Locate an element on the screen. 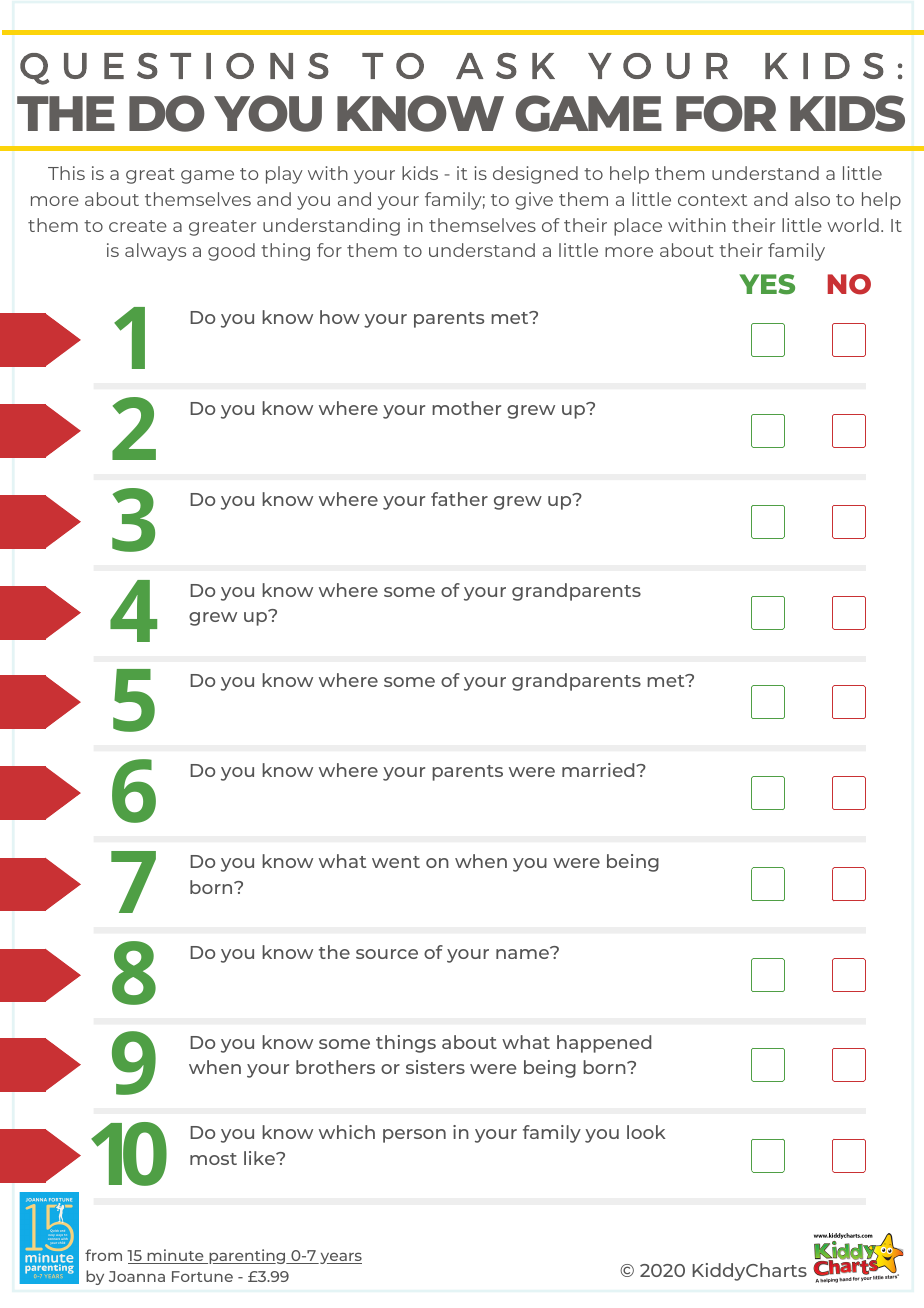  mother is located at coordinates (466, 408).
